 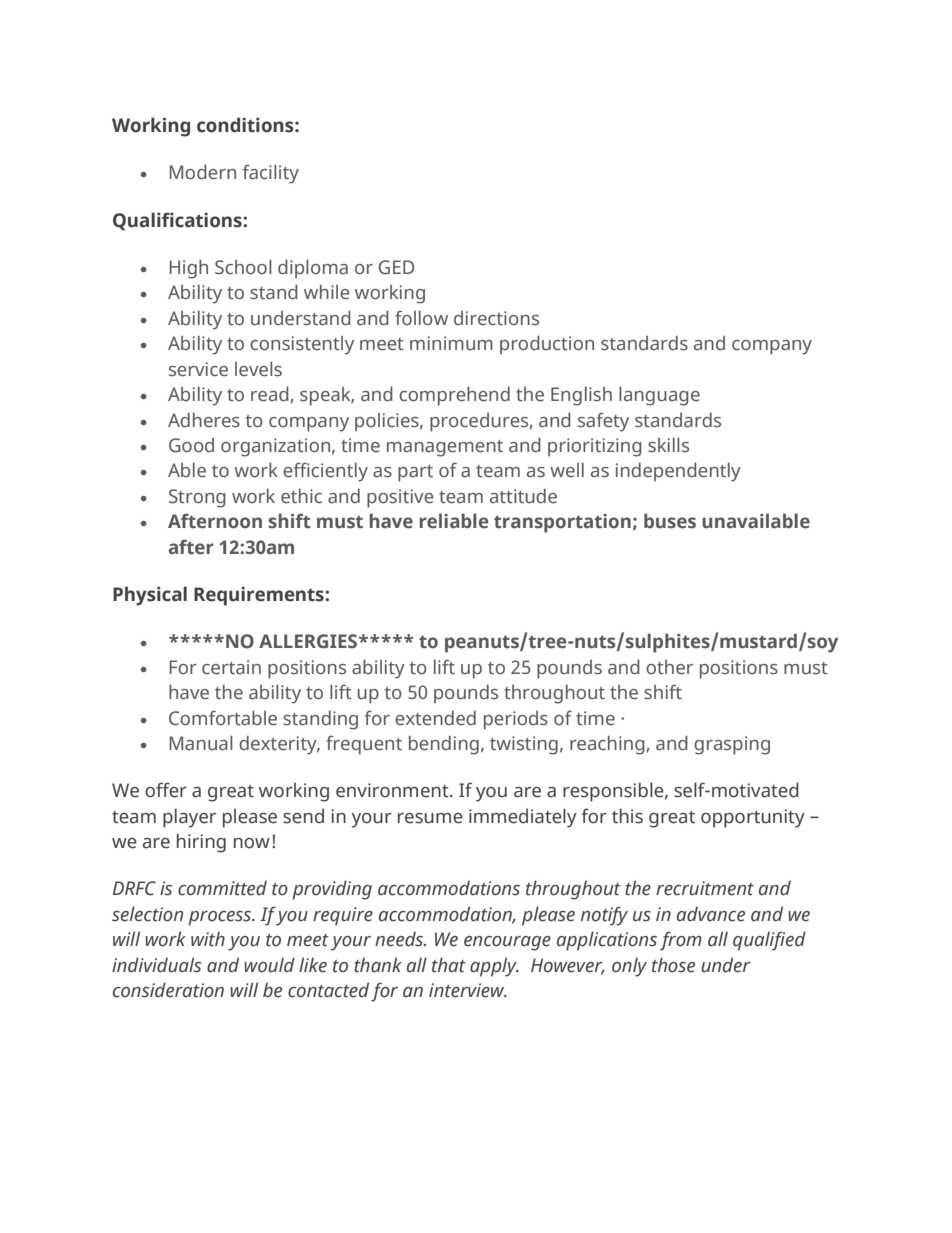 I want to click on transportation, so click(x=562, y=523).
